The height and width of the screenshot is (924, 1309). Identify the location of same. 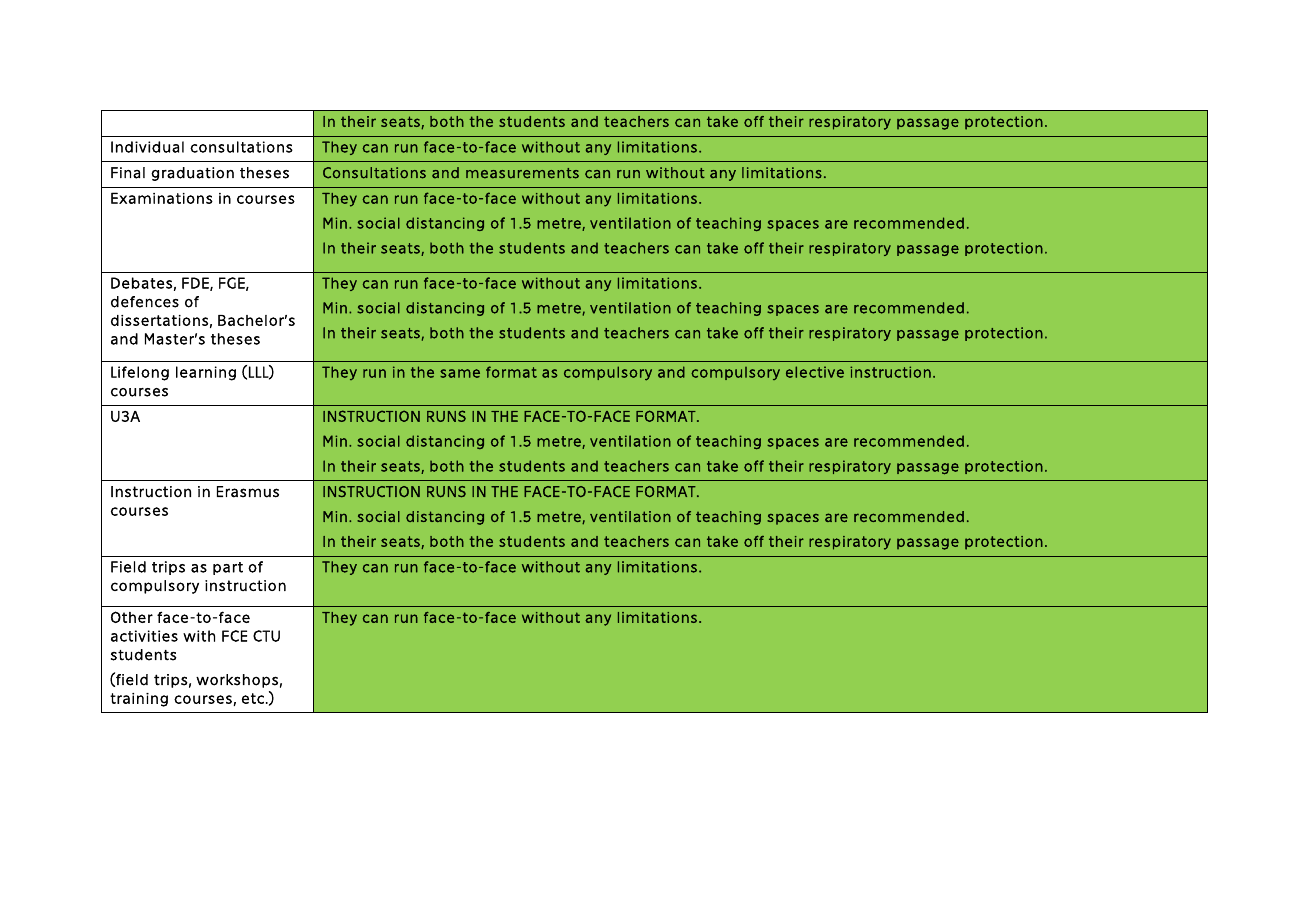
(460, 373).
